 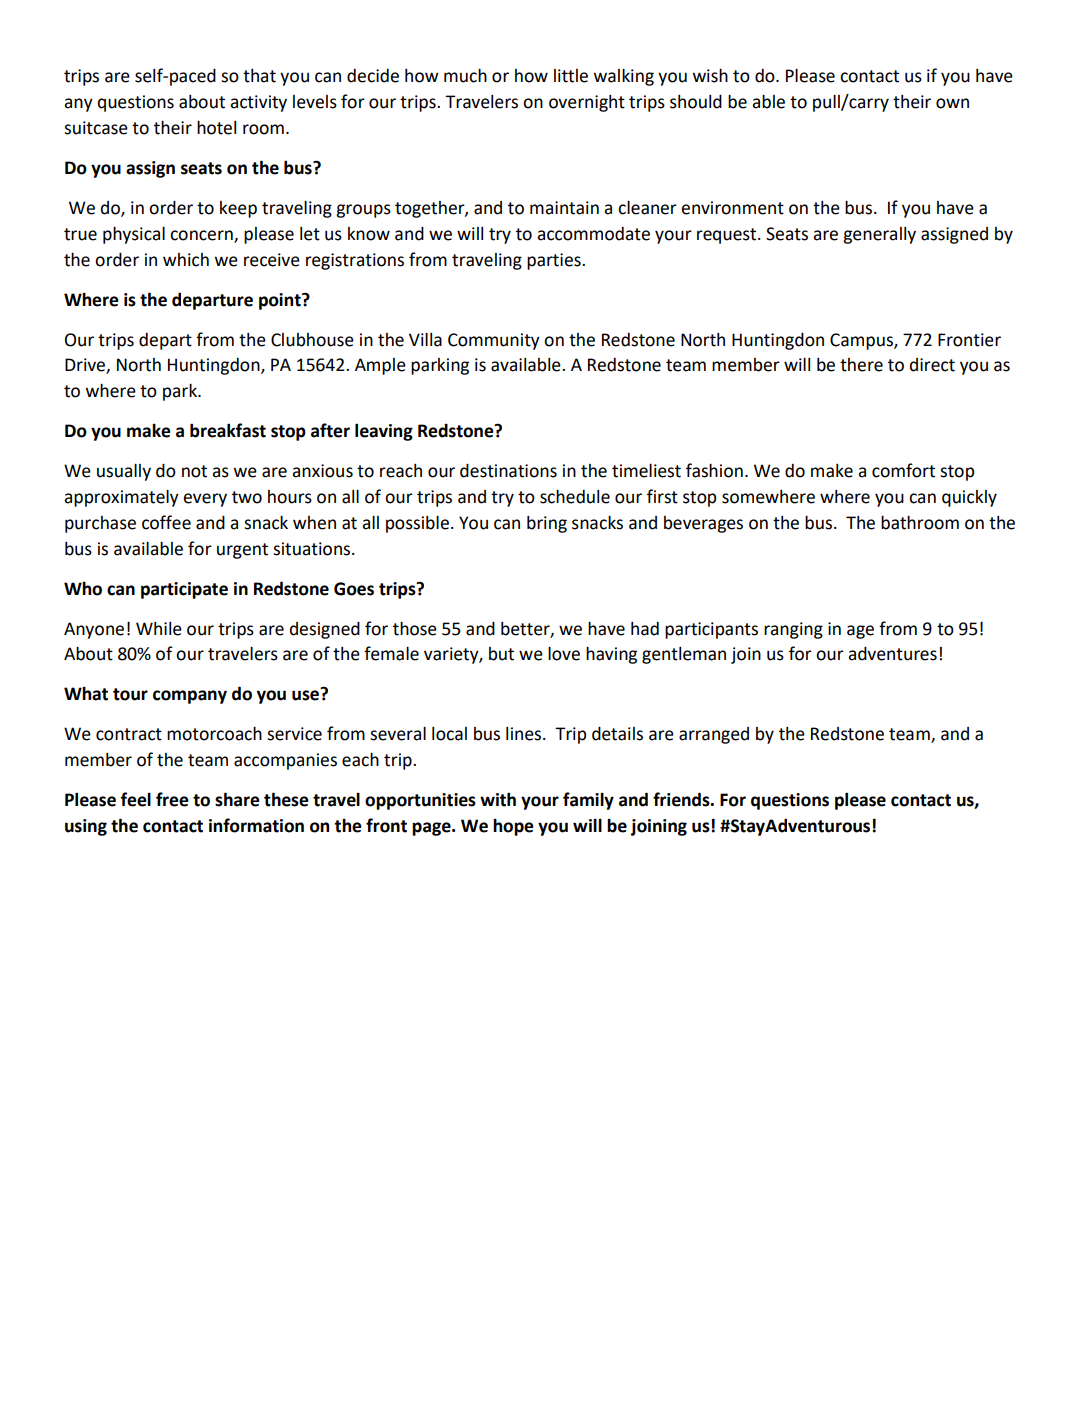 What do you see at coordinates (952, 103) in the screenshot?
I see `own` at bounding box center [952, 103].
